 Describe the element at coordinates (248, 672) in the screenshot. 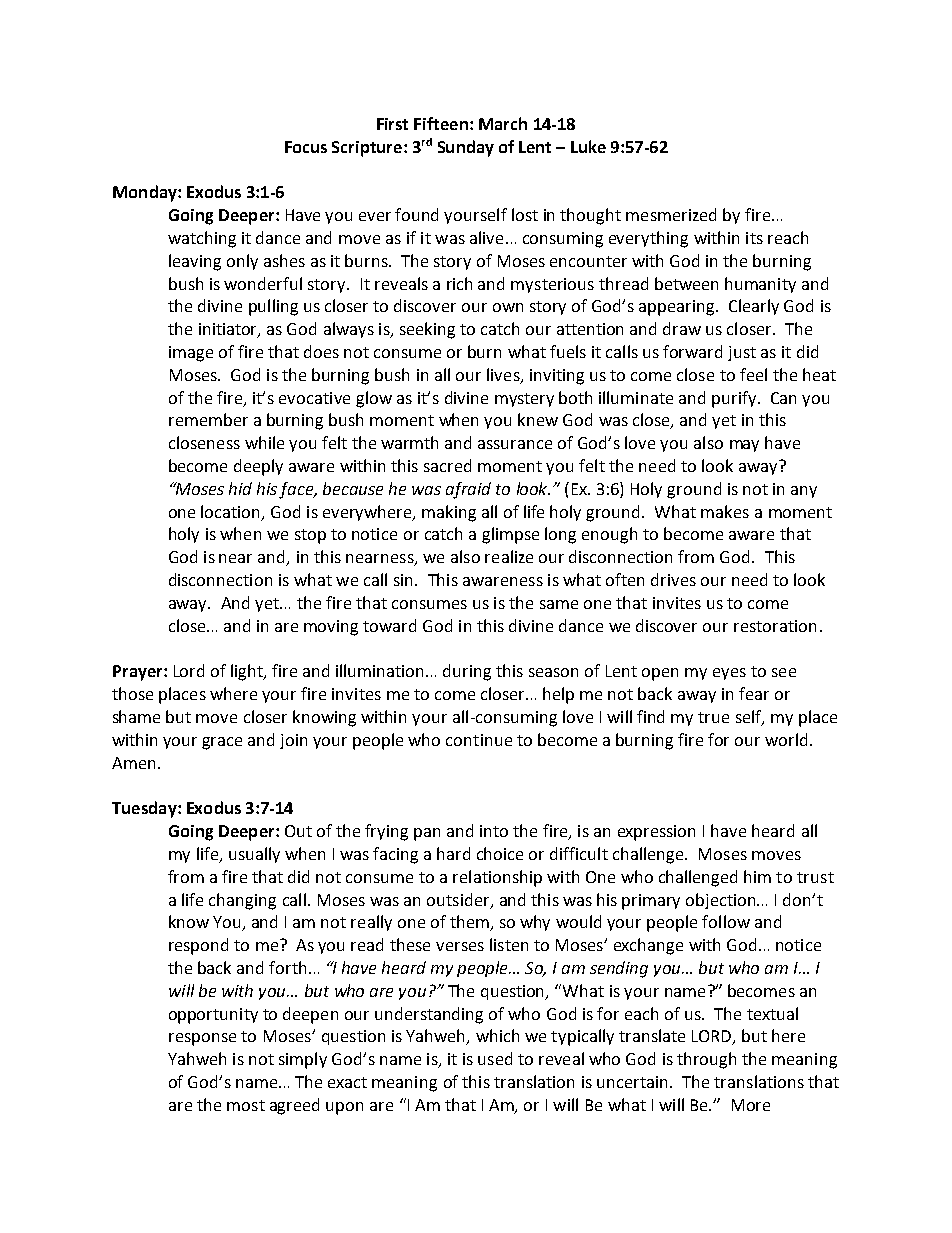

I see `light` at that location.
